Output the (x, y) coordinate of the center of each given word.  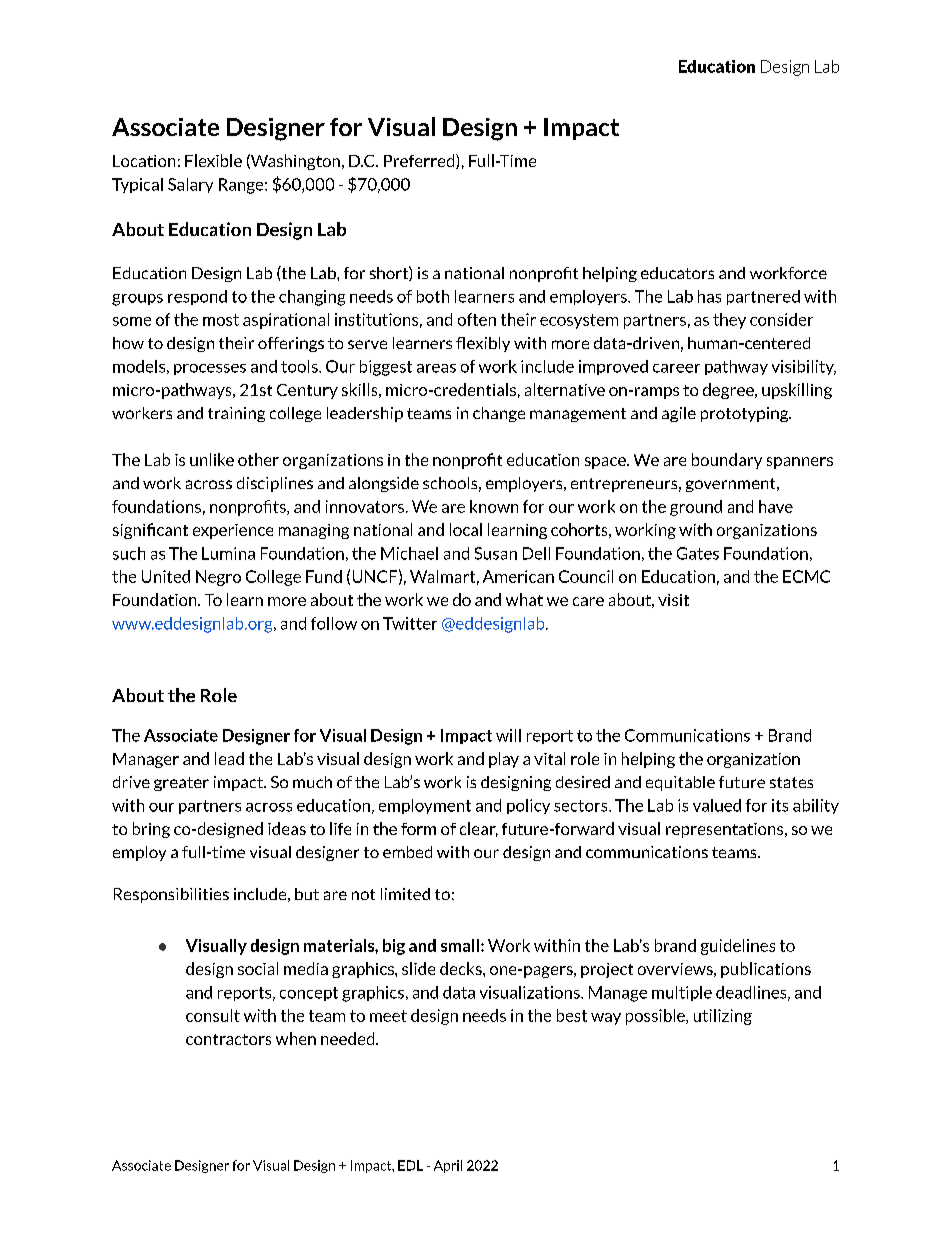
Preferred (420, 161)
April (448, 1166)
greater (181, 784)
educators (677, 273)
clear (479, 829)
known (494, 506)
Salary (190, 185)
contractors (228, 1039)
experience (233, 531)
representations (726, 830)
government (732, 485)
